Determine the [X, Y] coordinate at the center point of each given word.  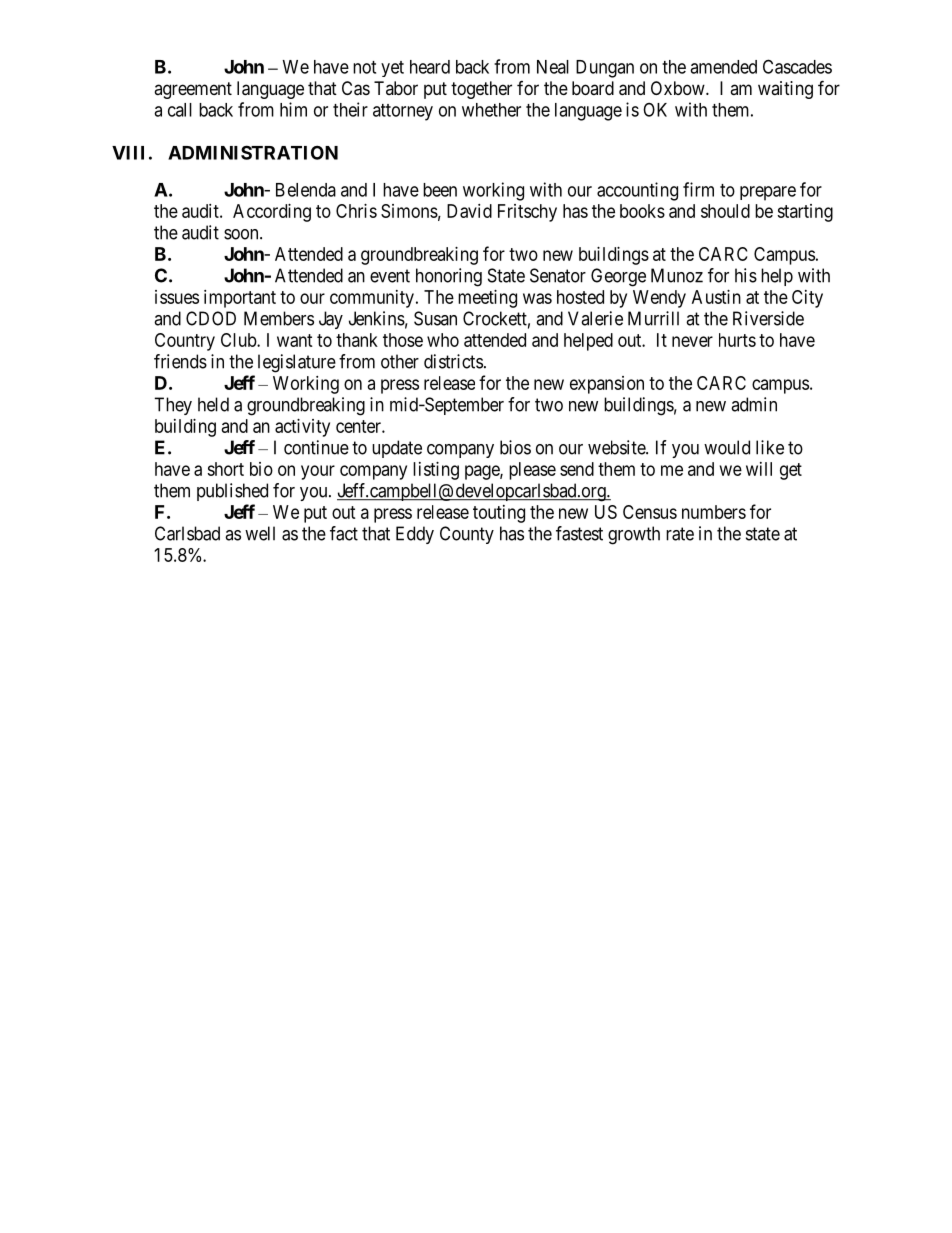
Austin [716, 297]
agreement [193, 90]
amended [723, 67]
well [260, 533]
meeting [487, 299]
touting [499, 514]
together [481, 90]
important [240, 299]
